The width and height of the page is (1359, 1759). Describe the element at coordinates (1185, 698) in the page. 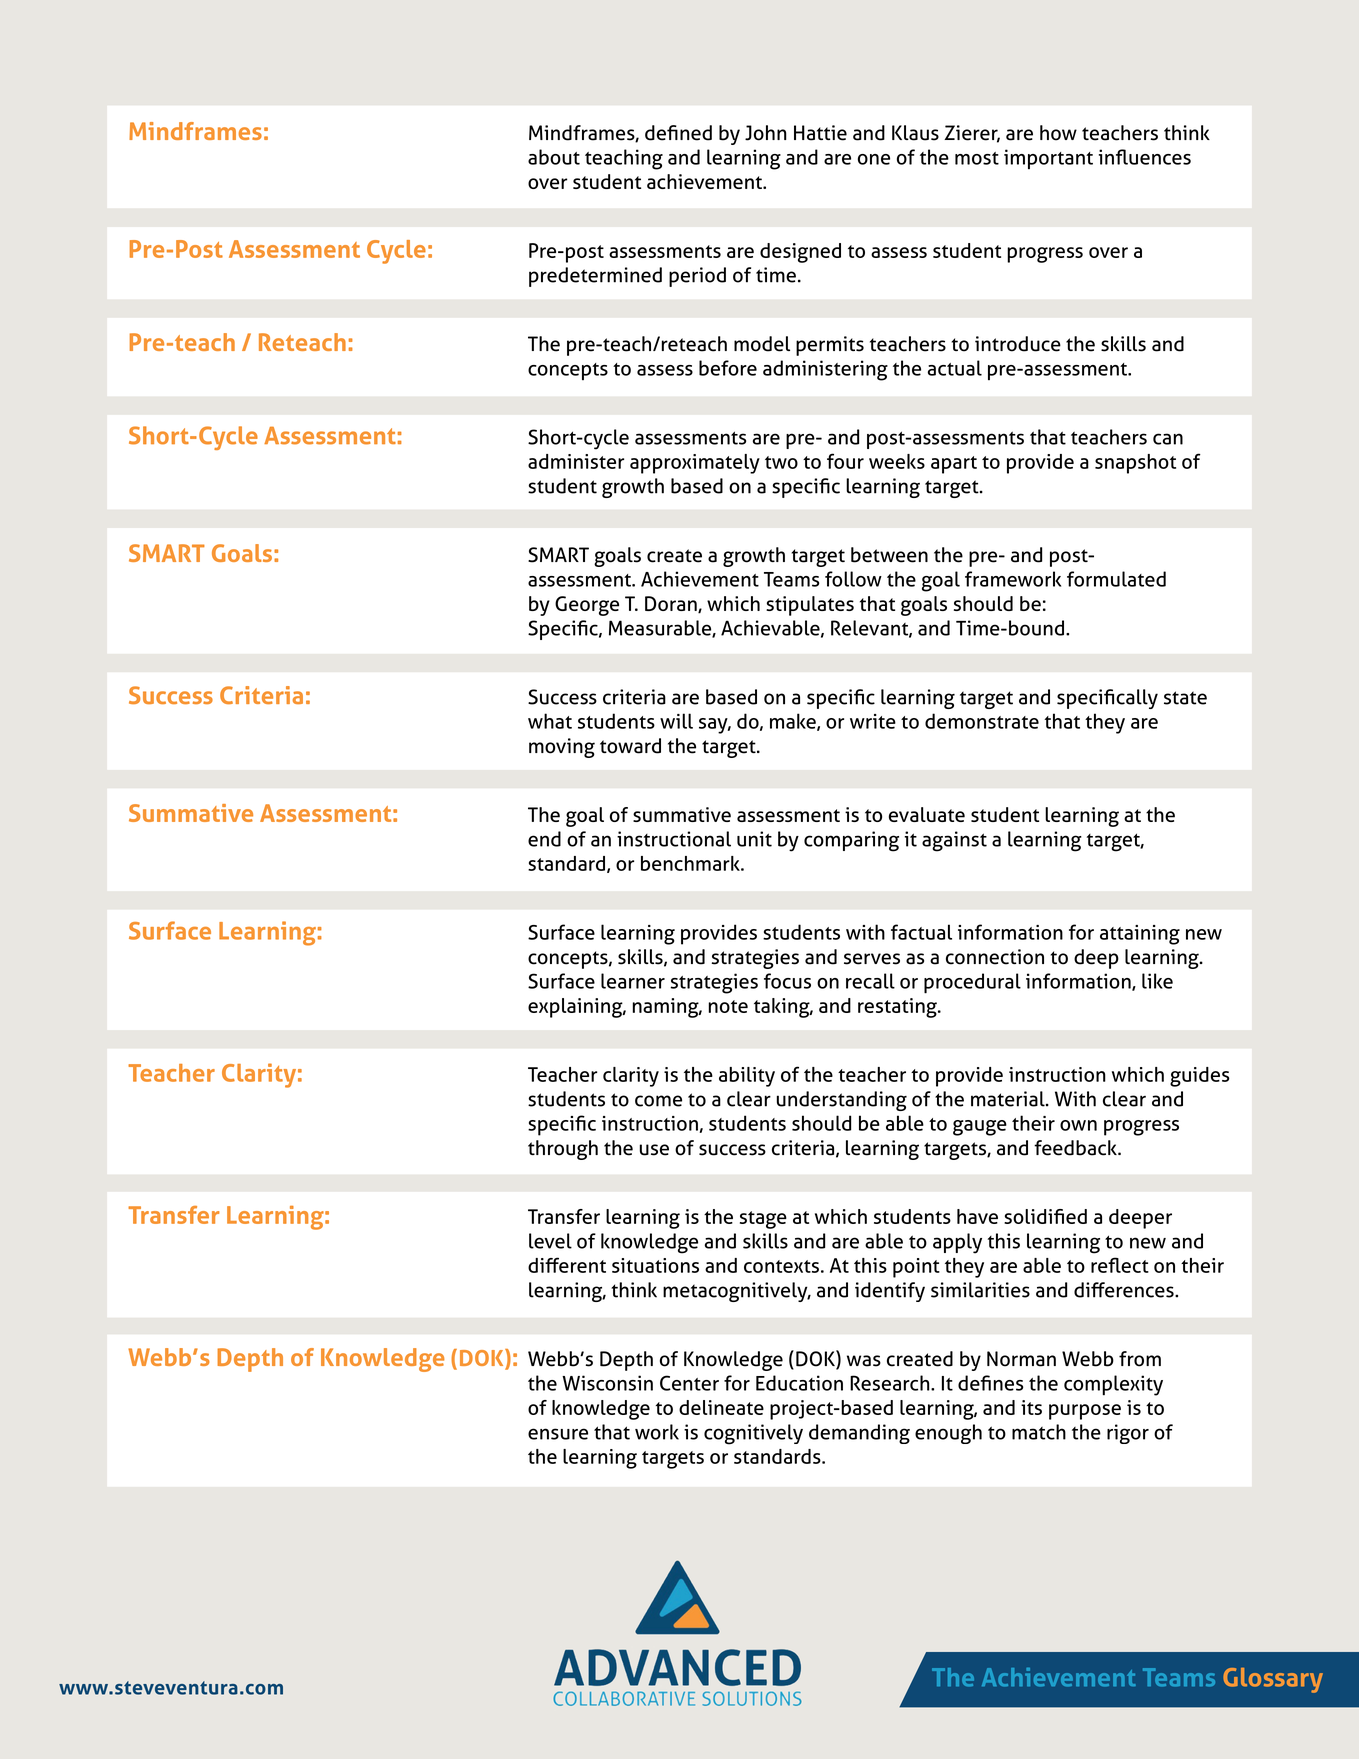

I see `state` at that location.
